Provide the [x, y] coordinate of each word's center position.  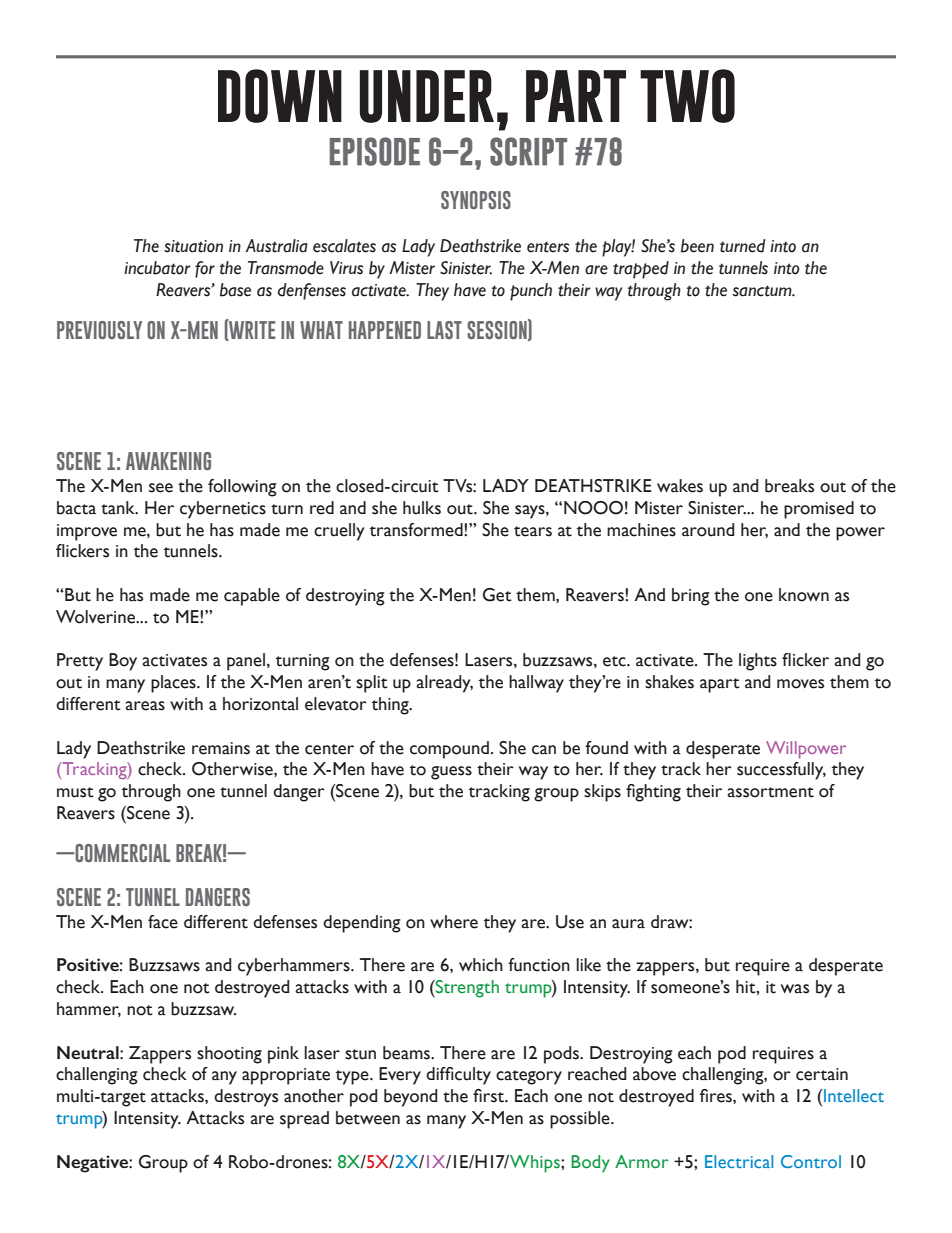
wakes [680, 486]
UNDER [427, 96]
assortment [770, 792]
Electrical [739, 1161]
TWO [687, 96]
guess [451, 773]
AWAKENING [168, 461]
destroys [246, 1098]
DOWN [280, 96]
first [489, 1096]
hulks [422, 508]
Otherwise [233, 769]
